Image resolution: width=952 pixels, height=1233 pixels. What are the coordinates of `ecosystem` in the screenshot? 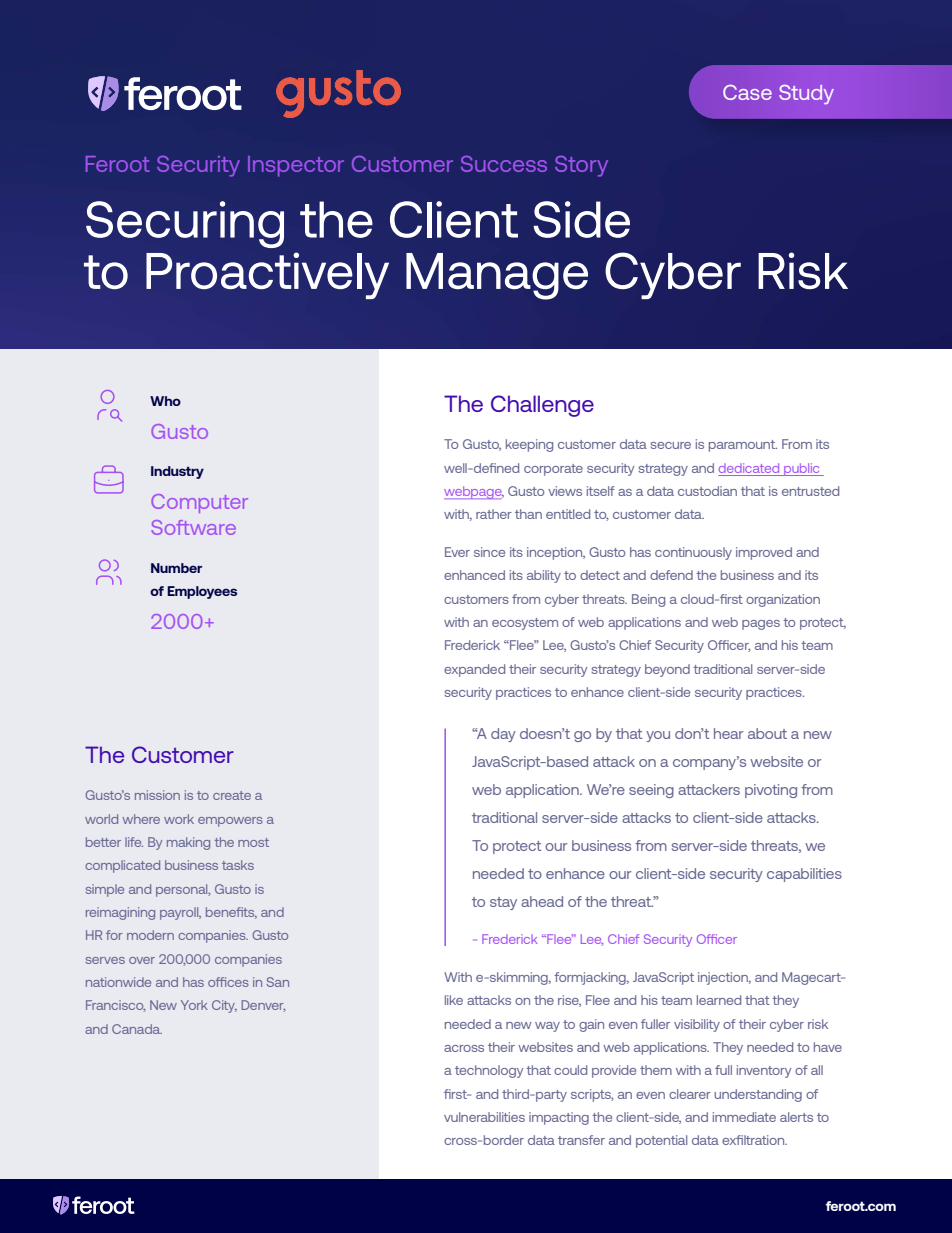 It's located at (525, 624).
